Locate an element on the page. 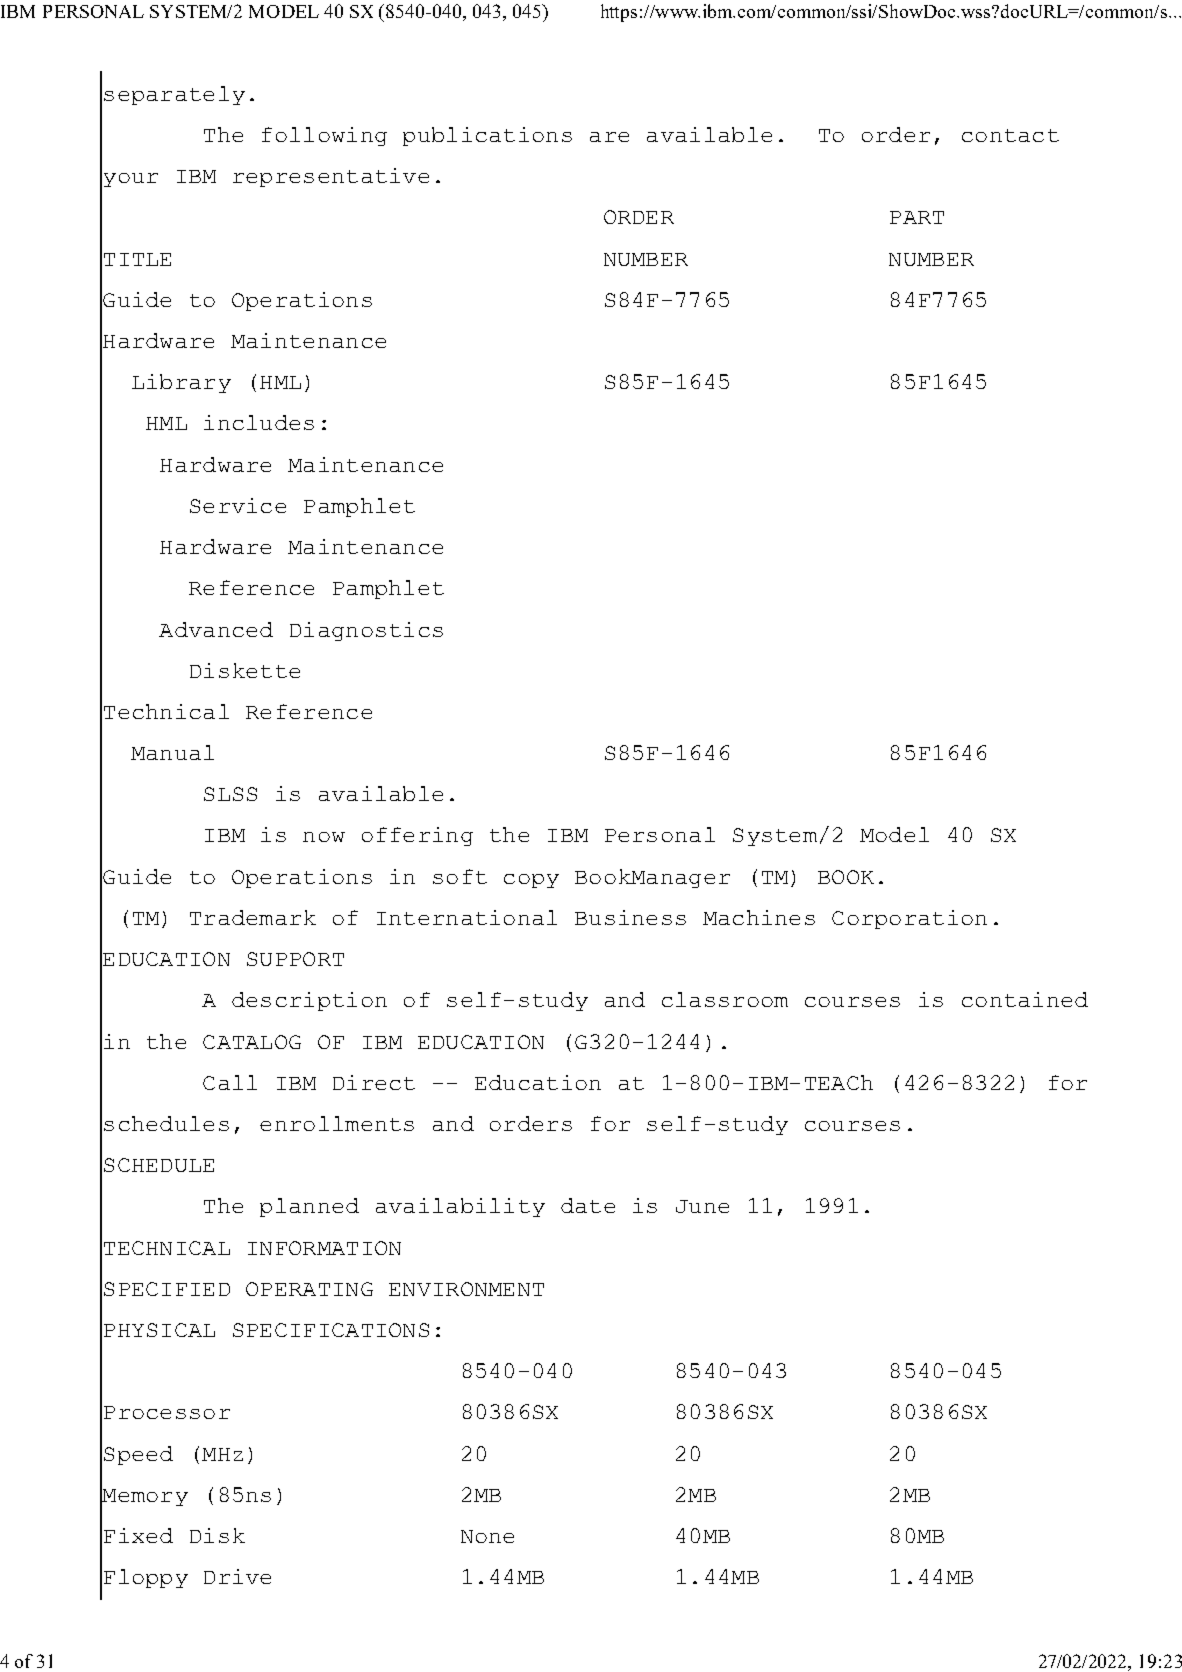 The image size is (1182, 1672). following is located at coordinates (324, 136).
